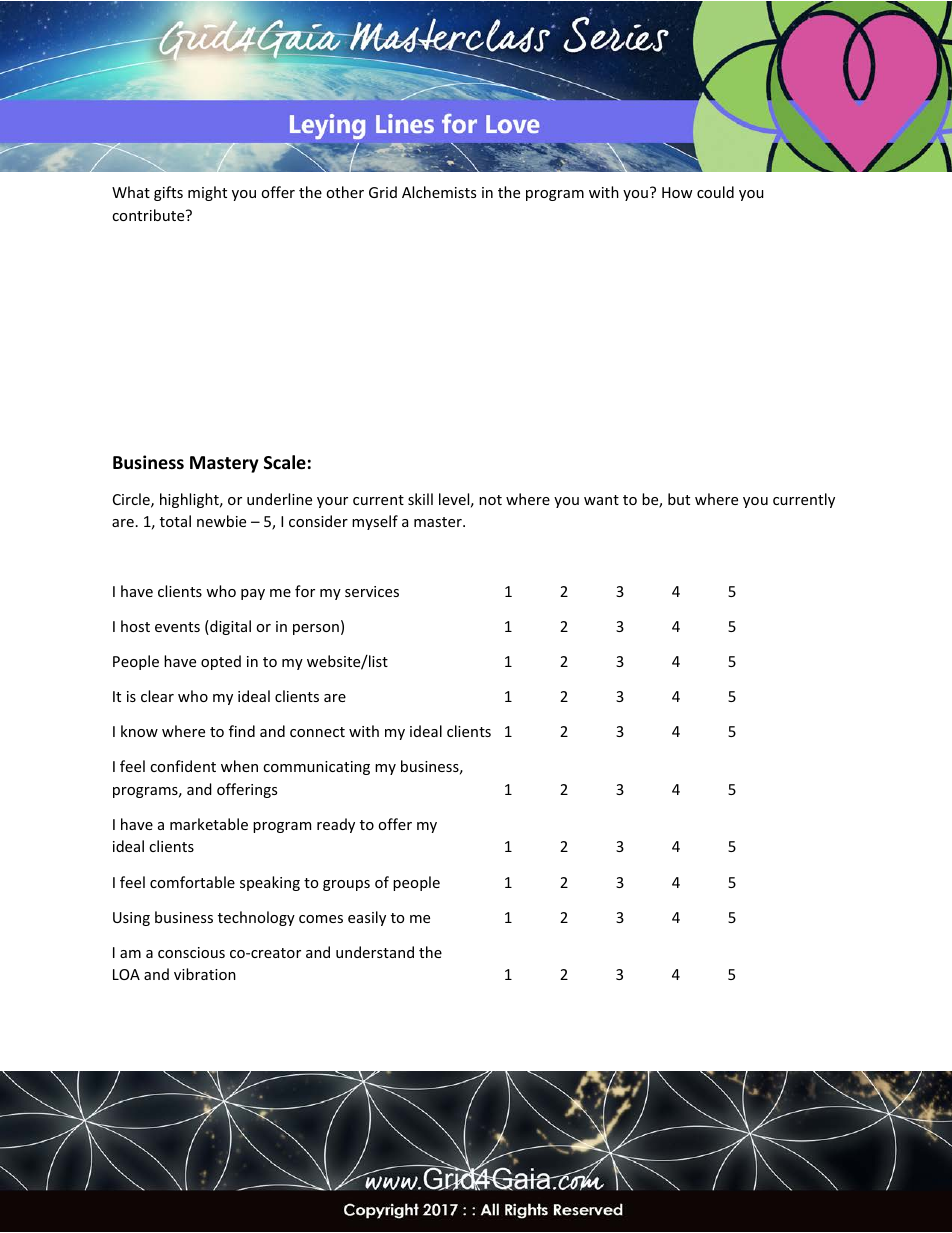 The width and height of the document is (952, 1233). What do you see at coordinates (490, 500) in the document?
I see `not` at bounding box center [490, 500].
